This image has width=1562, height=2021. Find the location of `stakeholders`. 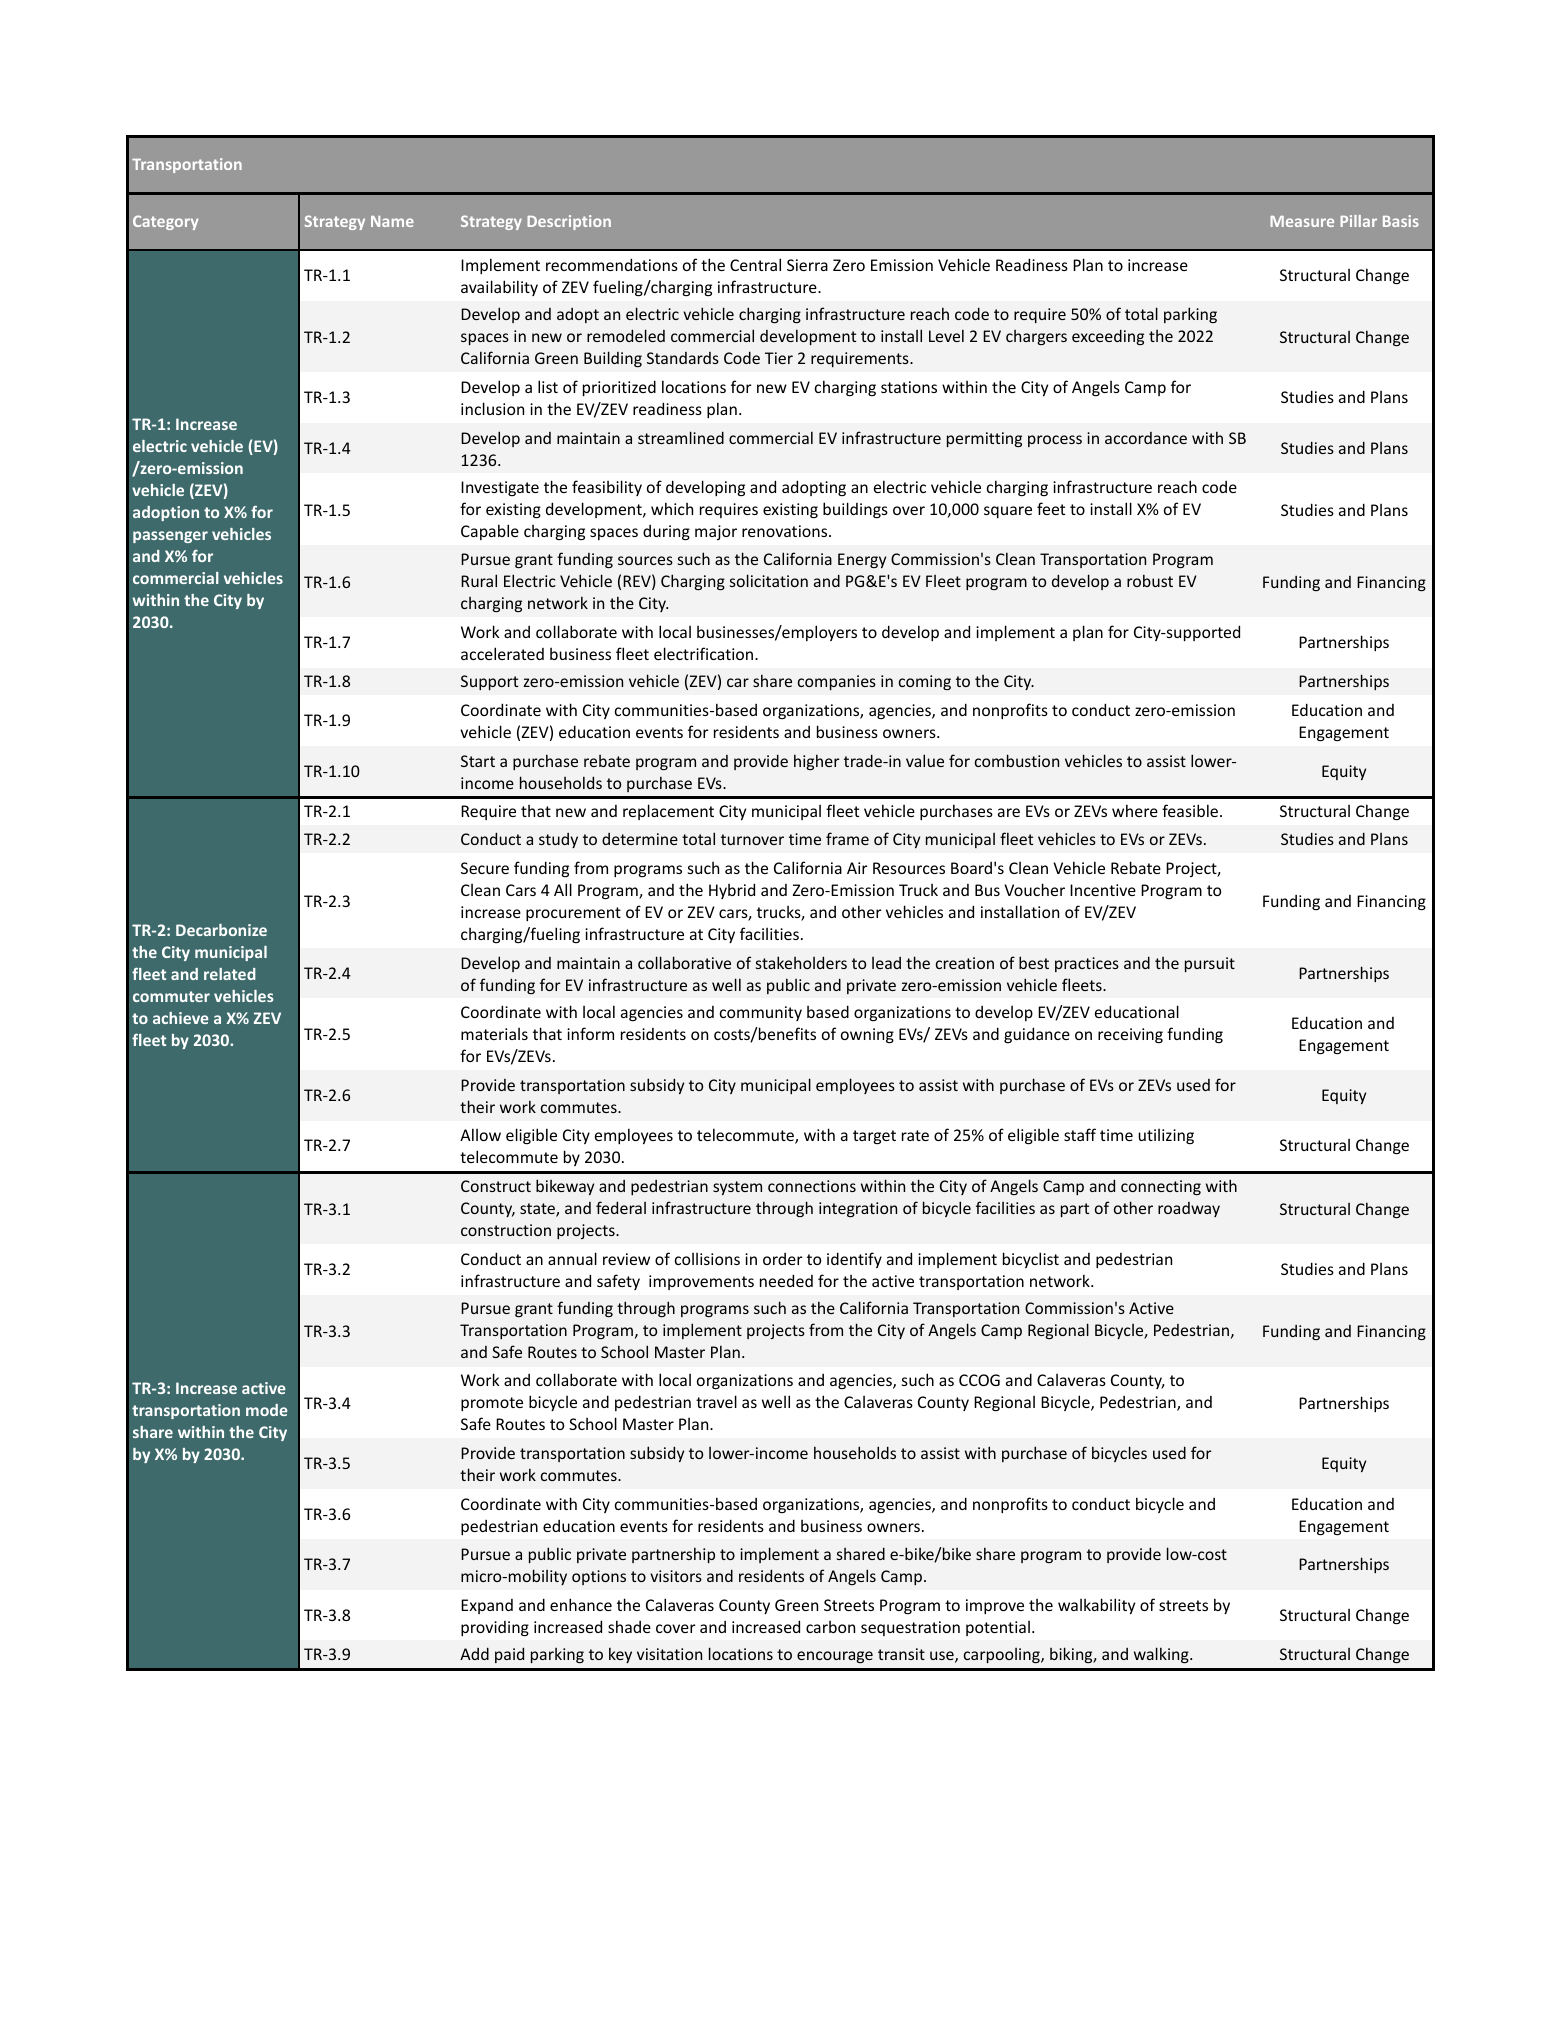

stakeholders is located at coordinates (801, 962).
